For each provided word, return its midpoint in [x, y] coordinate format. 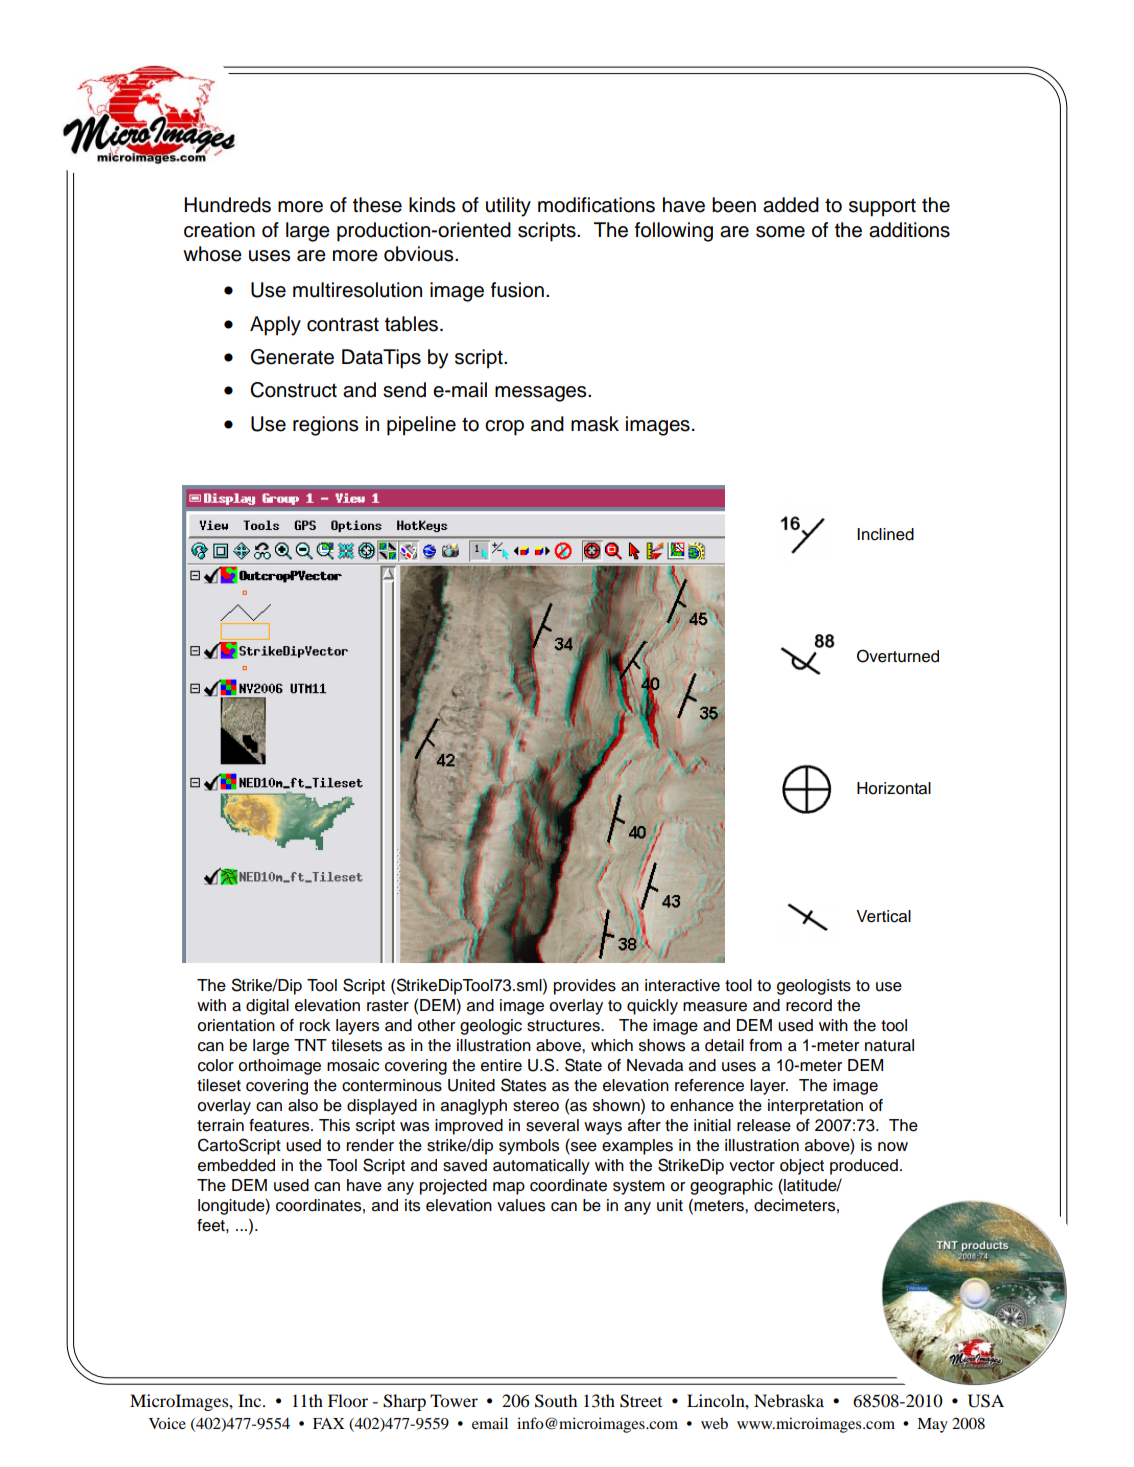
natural [889, 1045]
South [556, 1401]
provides [585, 987]
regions [325, 426]
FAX [328, 1423]
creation [219, 230]
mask [595, 424]
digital [267, 1007]
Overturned [898, 656]
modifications [596, 205]
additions [909, 230]
